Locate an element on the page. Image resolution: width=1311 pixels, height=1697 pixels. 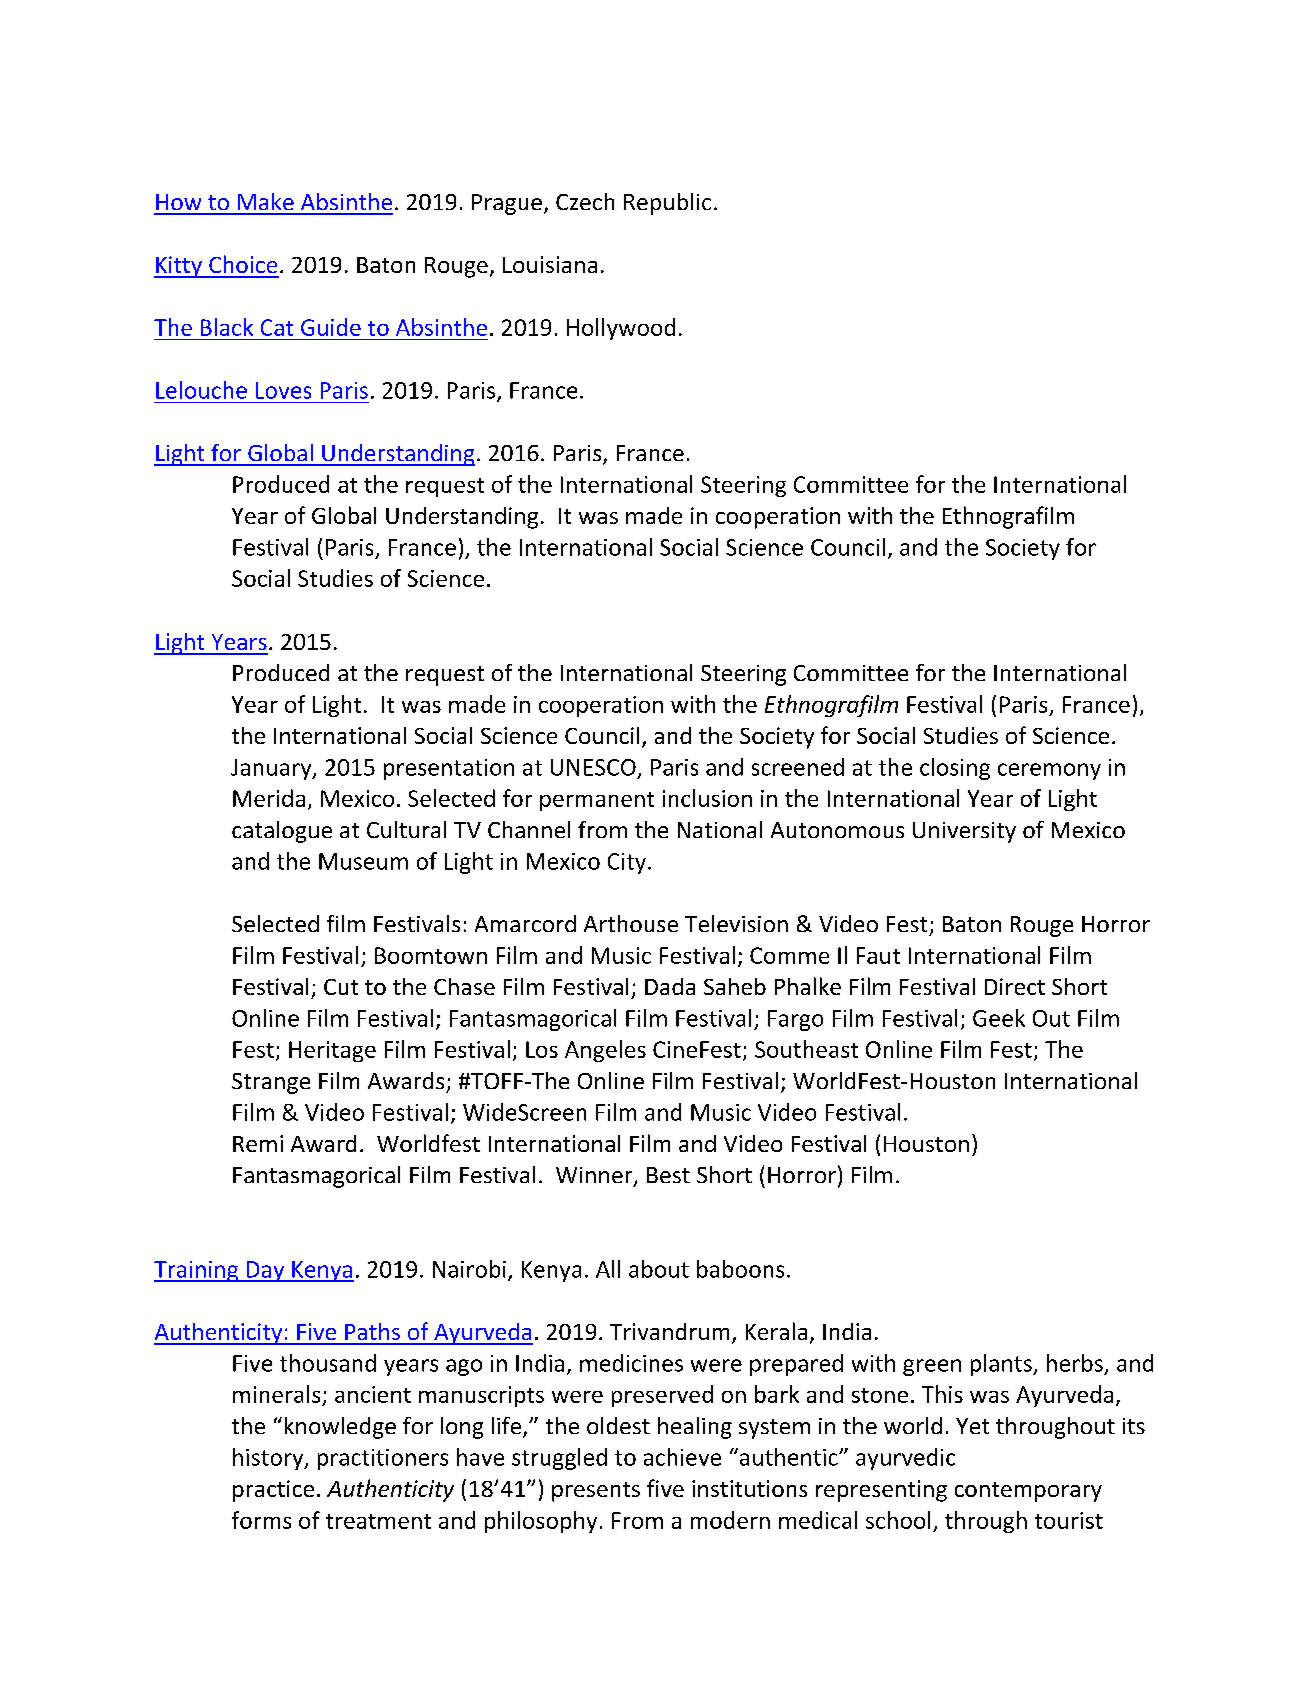
University is located at coordinates (964, 832).
